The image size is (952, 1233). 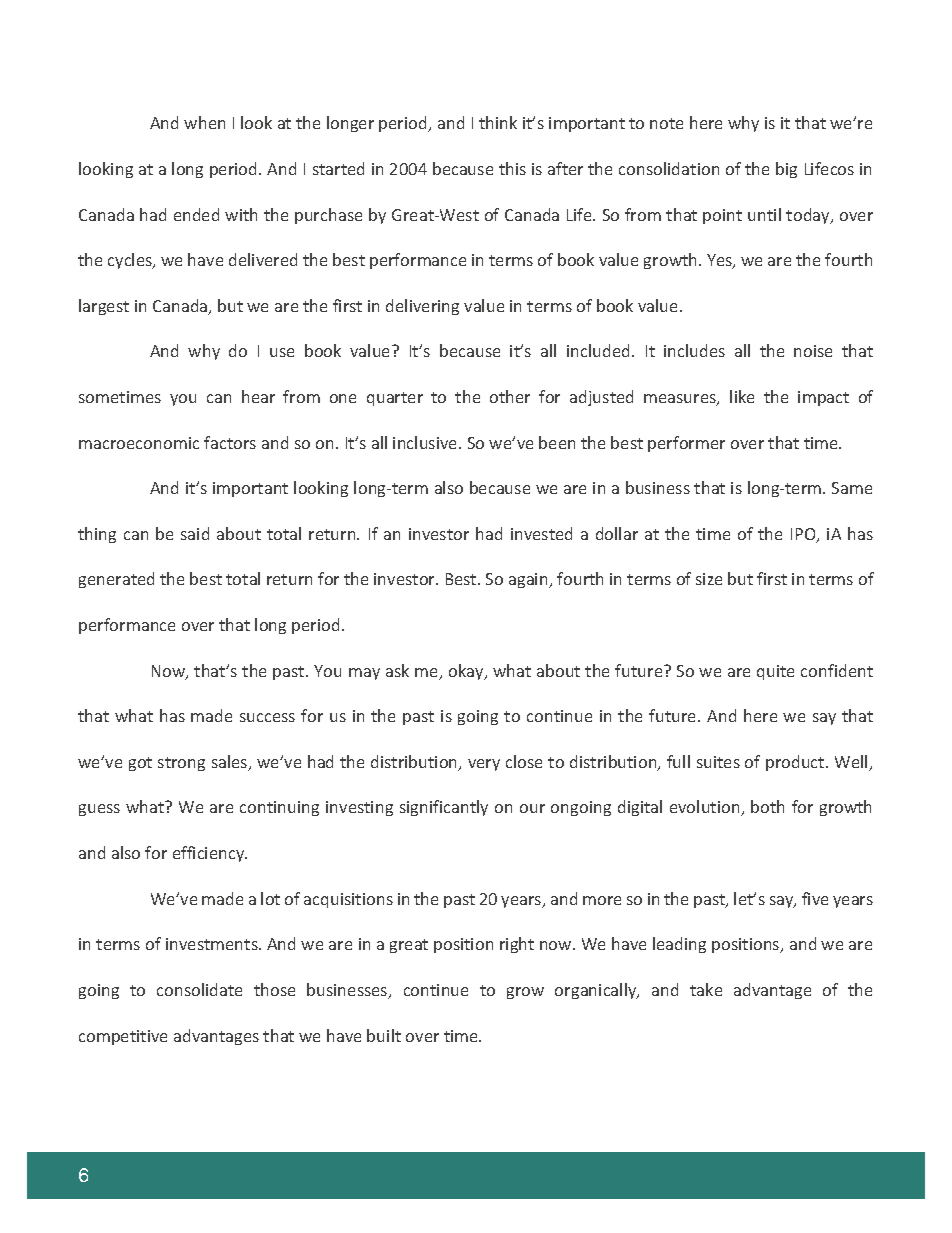 I want to click on consolidate, so click(x=199, y=989).
